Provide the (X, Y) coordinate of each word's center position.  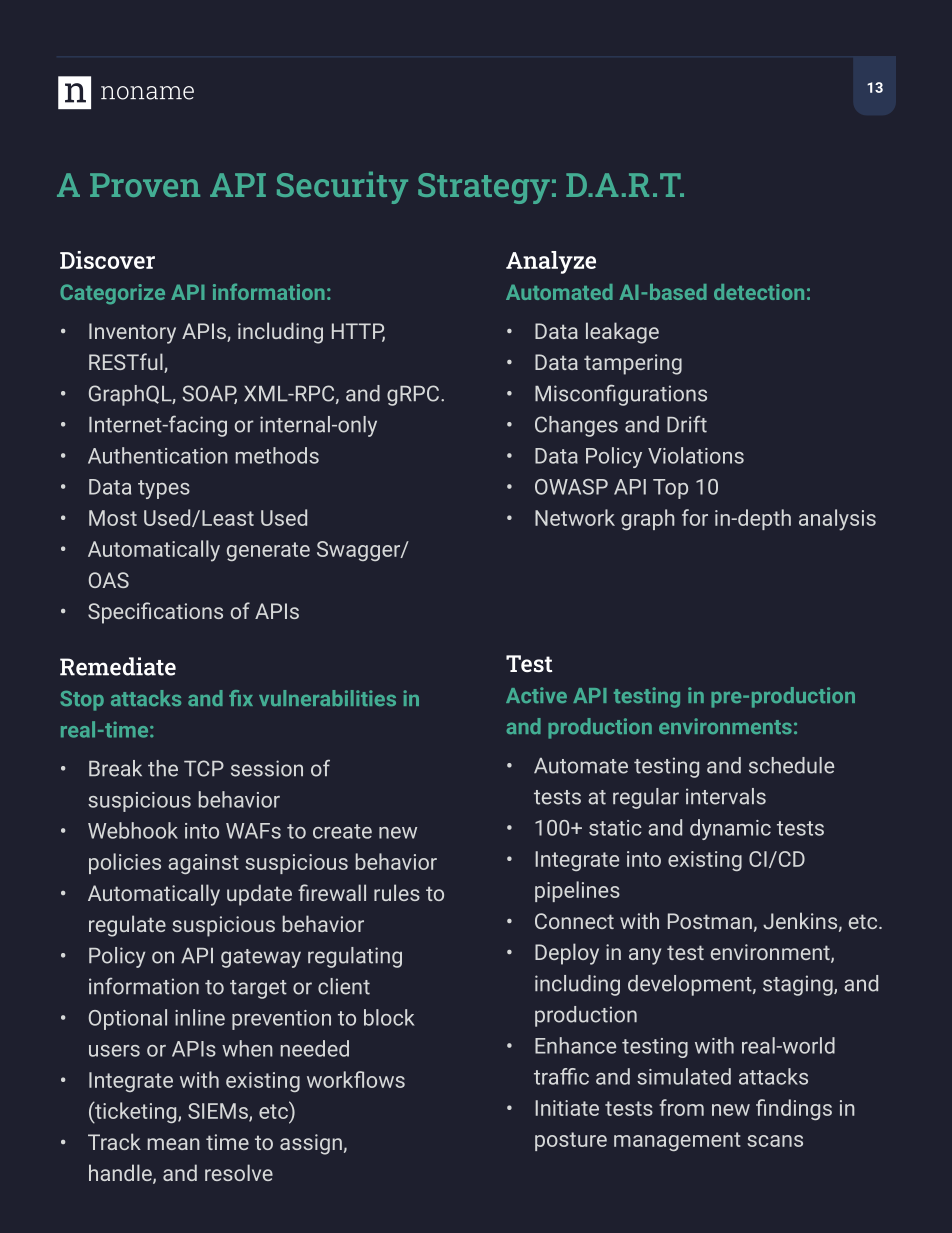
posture (571, 1141)
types (164, 489)
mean (173, 1144)
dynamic (730, 829)
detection (759, 292)
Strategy (484, 188)
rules (397, 892)
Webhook (133, 830)
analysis (837, 520)
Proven (145, 185)
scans (775, 1141)
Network (575, 517)
